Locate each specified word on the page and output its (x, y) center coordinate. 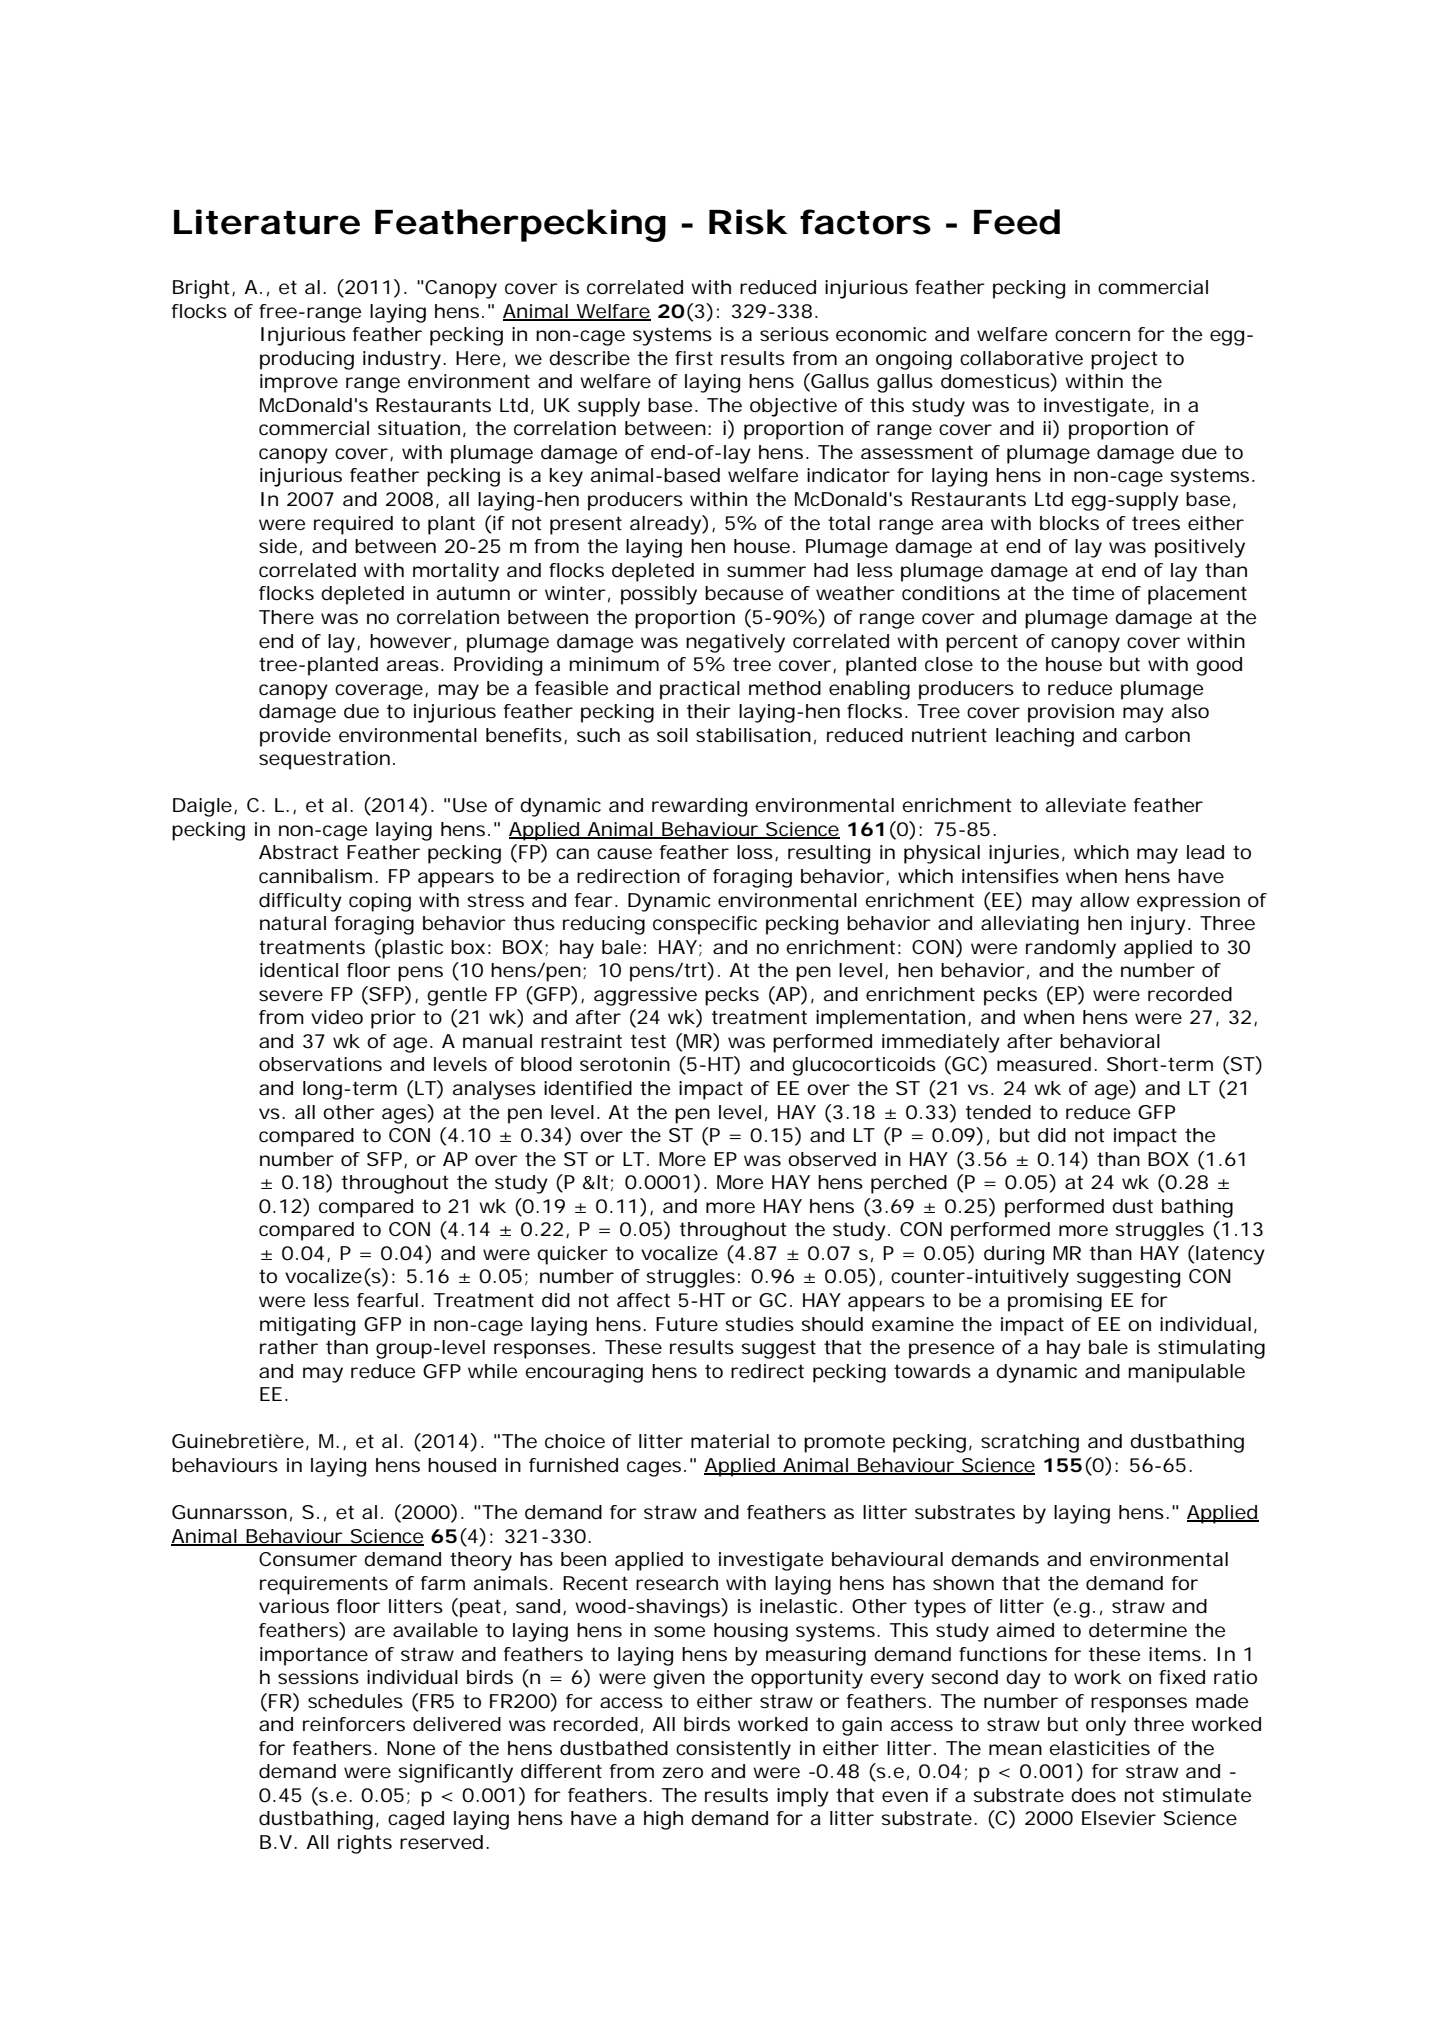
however (411, 641)
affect (643, 1300)
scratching (1030, 1443)
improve (299, 383)
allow (1104, 900)
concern (1092, 335)
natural (293, 923)
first (694, 358)
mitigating (307, 1326)
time (1093, 593)
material (730, 1441)
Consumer (308, 1559)
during (1014, 1255)
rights (365, 1844)
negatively (735, 643)
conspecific (705, 925)
